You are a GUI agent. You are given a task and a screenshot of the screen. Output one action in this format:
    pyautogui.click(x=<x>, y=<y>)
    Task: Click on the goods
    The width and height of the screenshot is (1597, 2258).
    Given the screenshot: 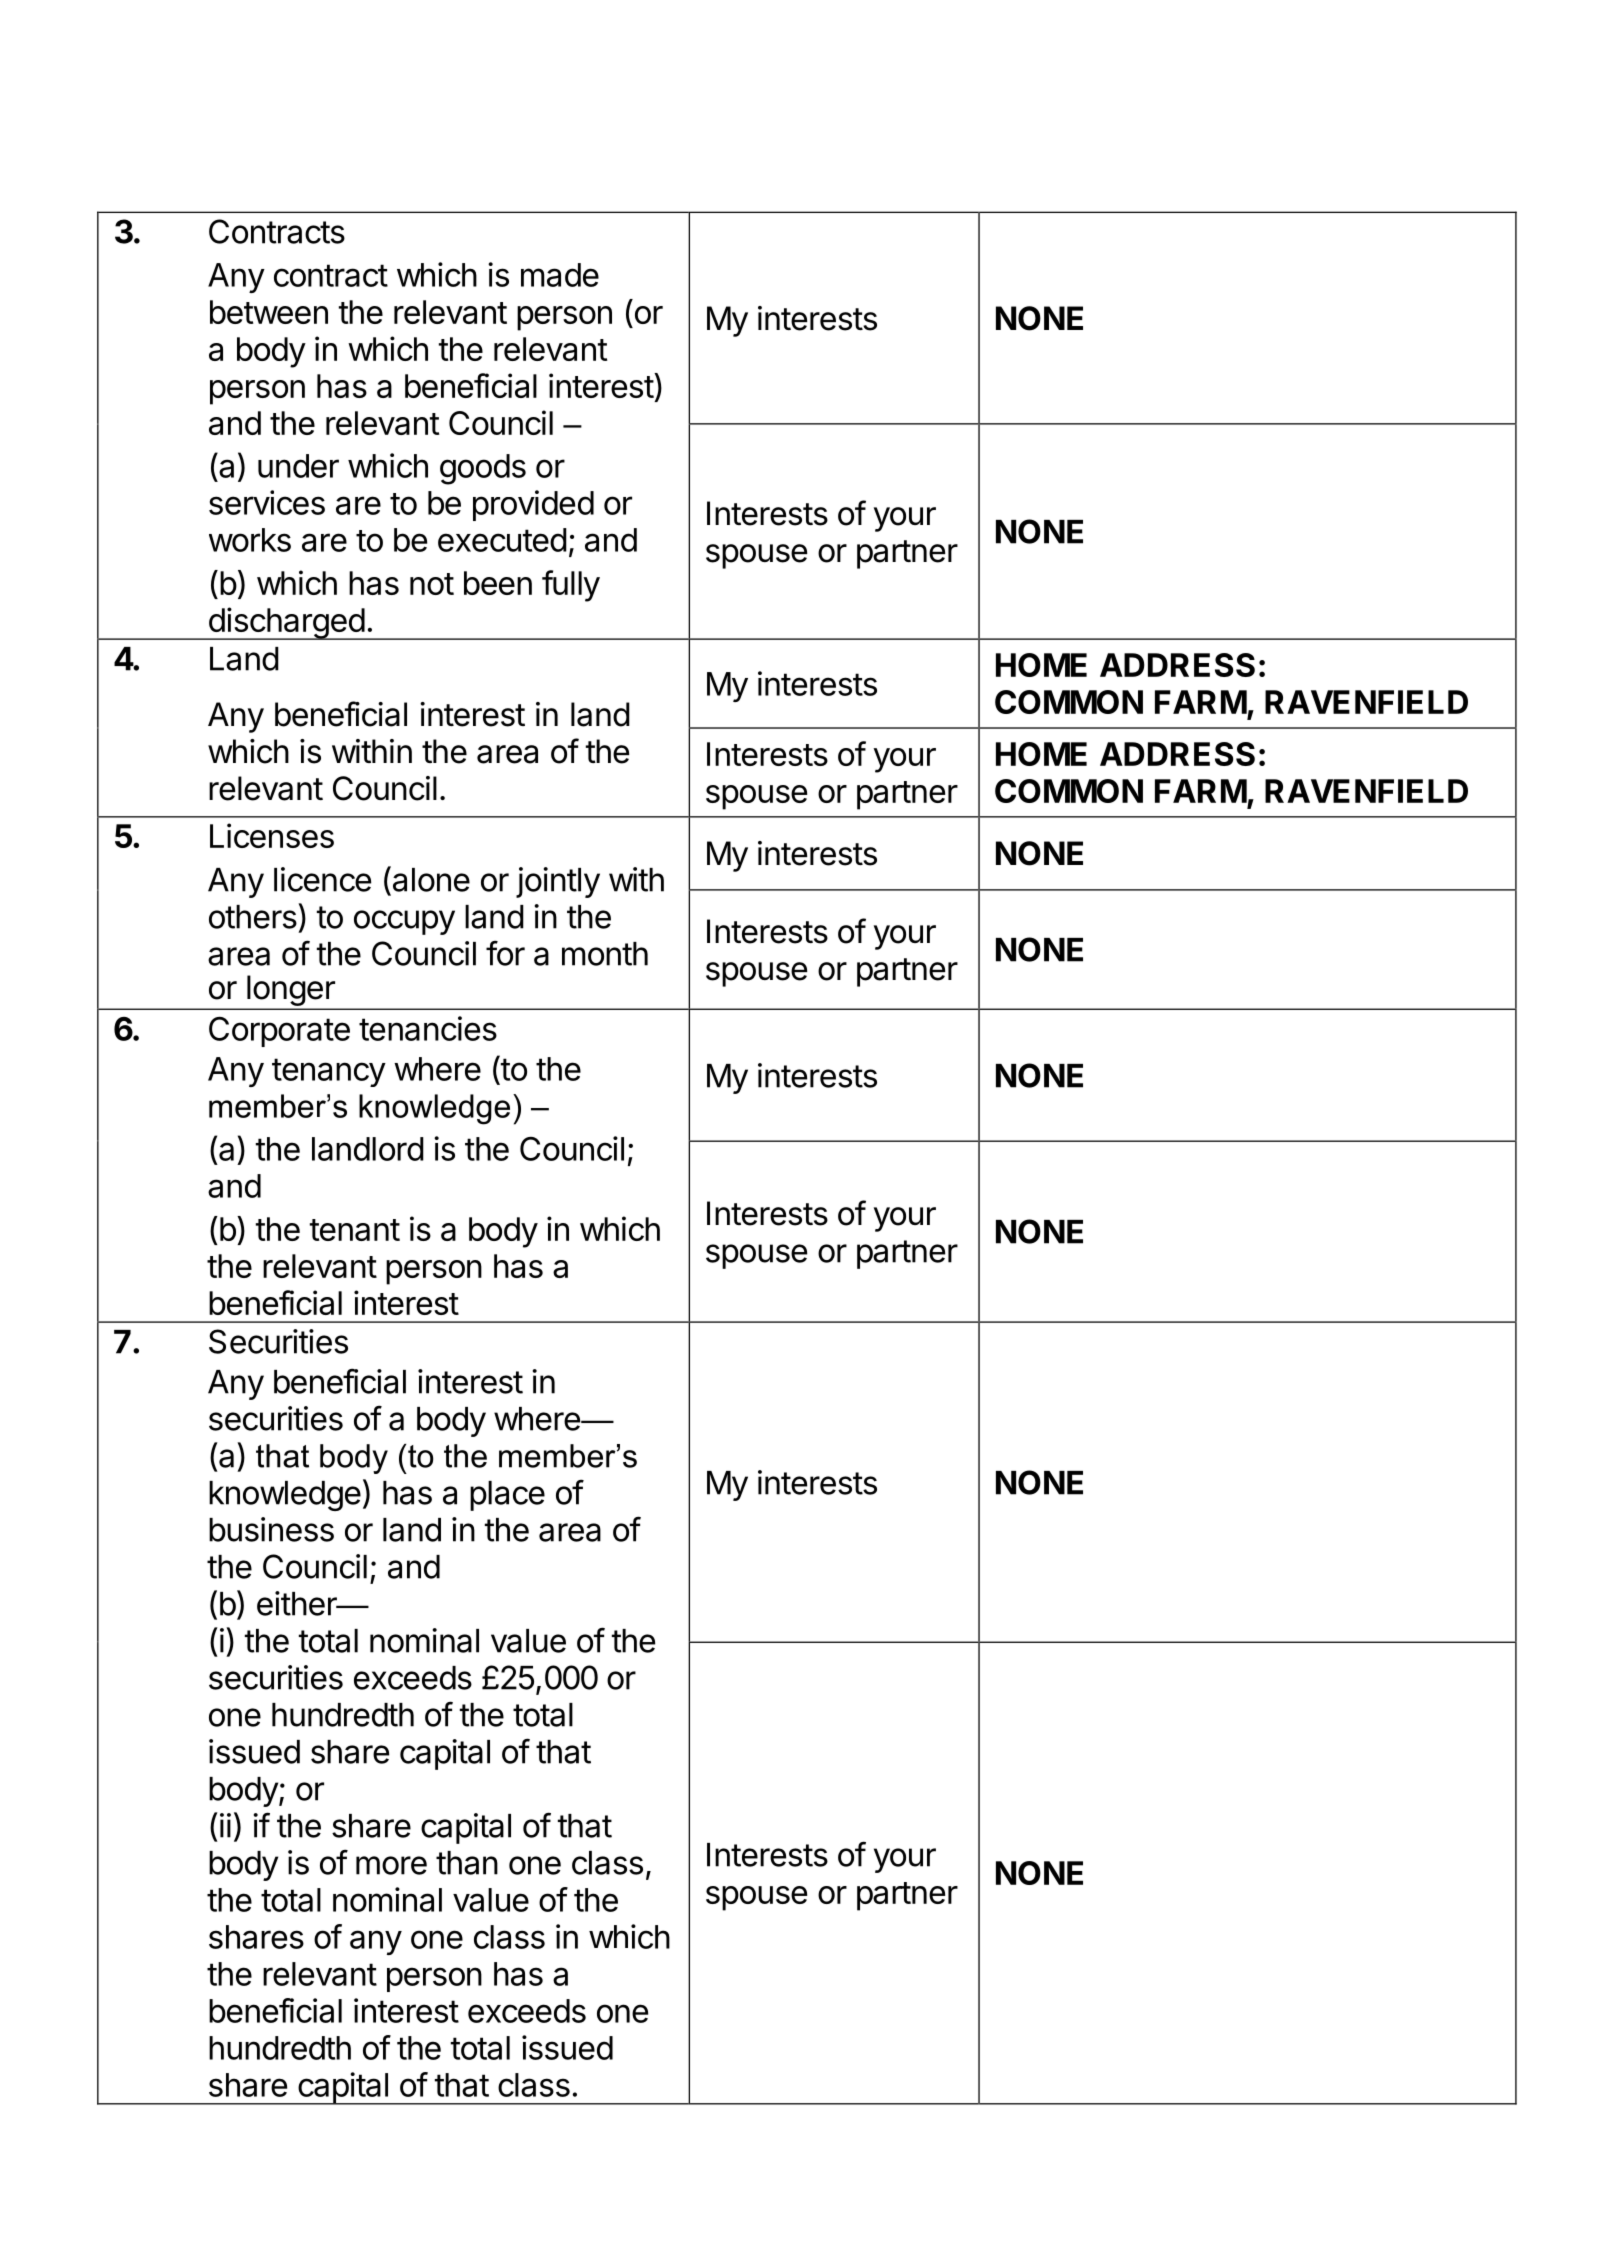 What is the action you would take?
    pyautogui.click(x=483, y=469)
